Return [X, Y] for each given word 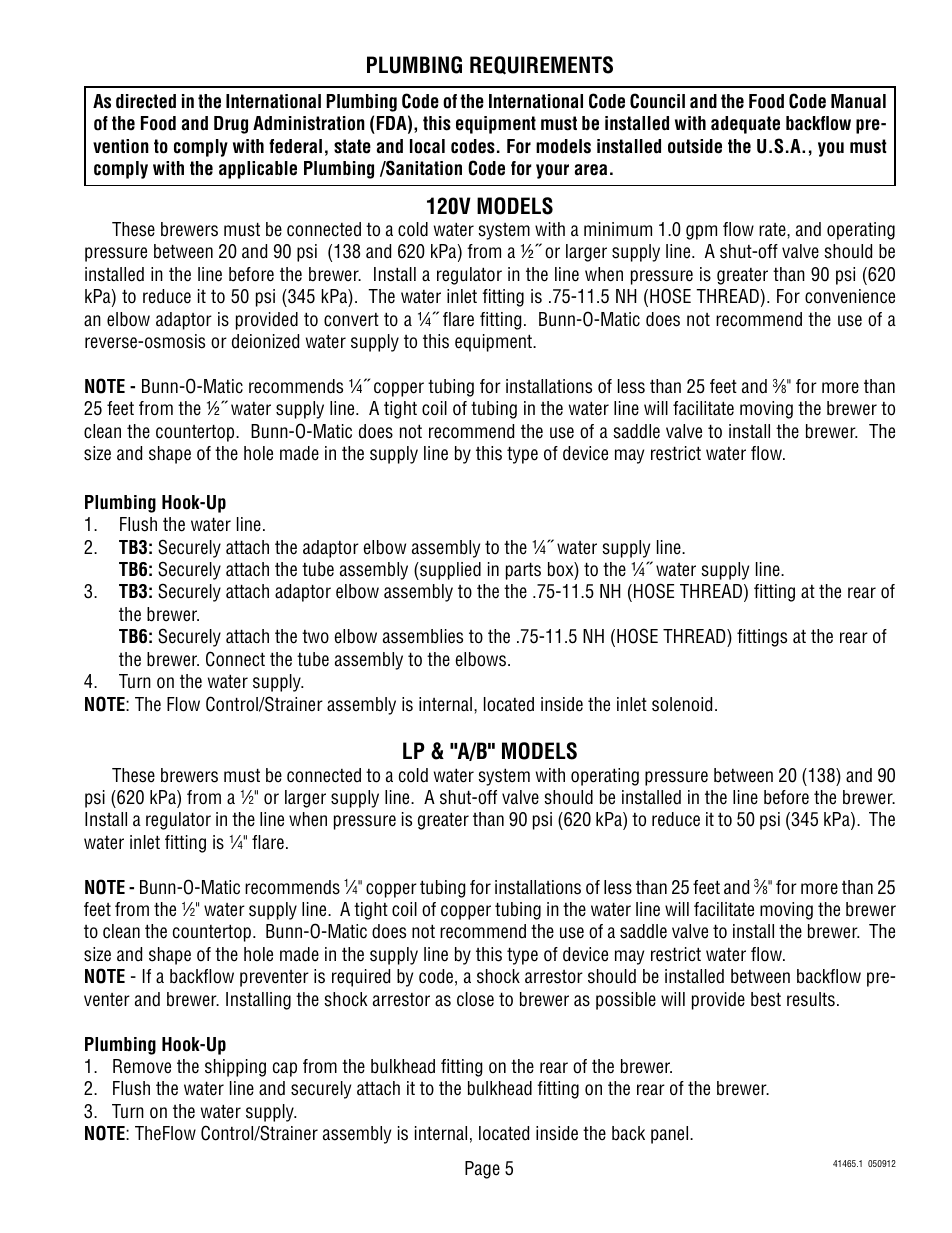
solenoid [682, 704]
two [315, 636]
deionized [265, 341]
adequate [745, 125]
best [766, 999]
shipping [235, 1068]
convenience [850, 296]
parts [523, 571]
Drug [231, 125]
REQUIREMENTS [541, 65]
